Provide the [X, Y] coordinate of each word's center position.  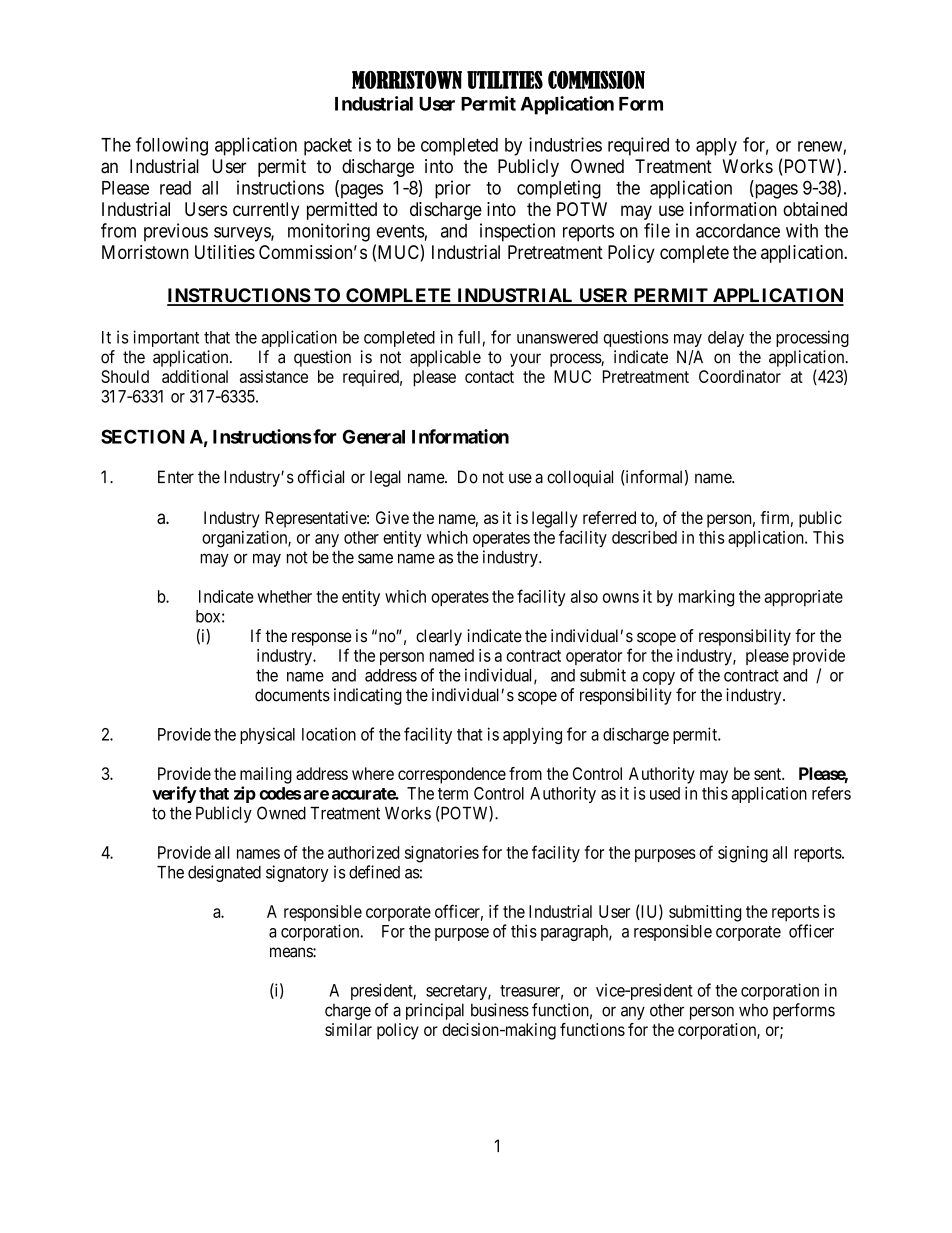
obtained [815, 209]
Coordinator [740, 376]
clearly [439, 637]
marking [706, 598]
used [665, 793]
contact [489, 377]
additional [195, 376]
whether [284, 596]
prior [453, 189]
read [175, 188]
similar [348, 1029]
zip [245, 794]
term [453, 794]
